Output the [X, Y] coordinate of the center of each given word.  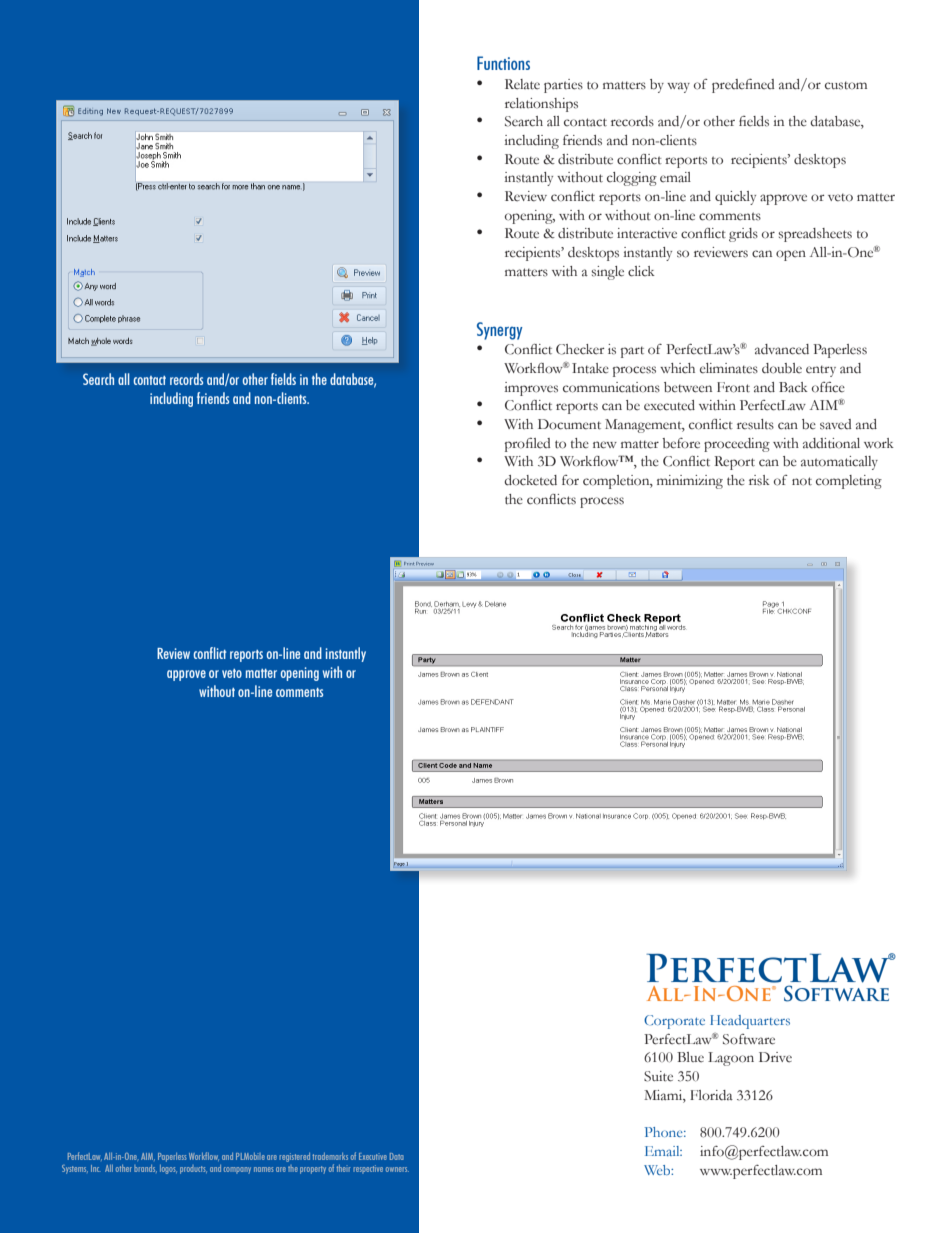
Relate [522, 84]
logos [168, 1169]
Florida [711, 1095]
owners [397, 1169]
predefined [743, 86]
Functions [503, 63]
